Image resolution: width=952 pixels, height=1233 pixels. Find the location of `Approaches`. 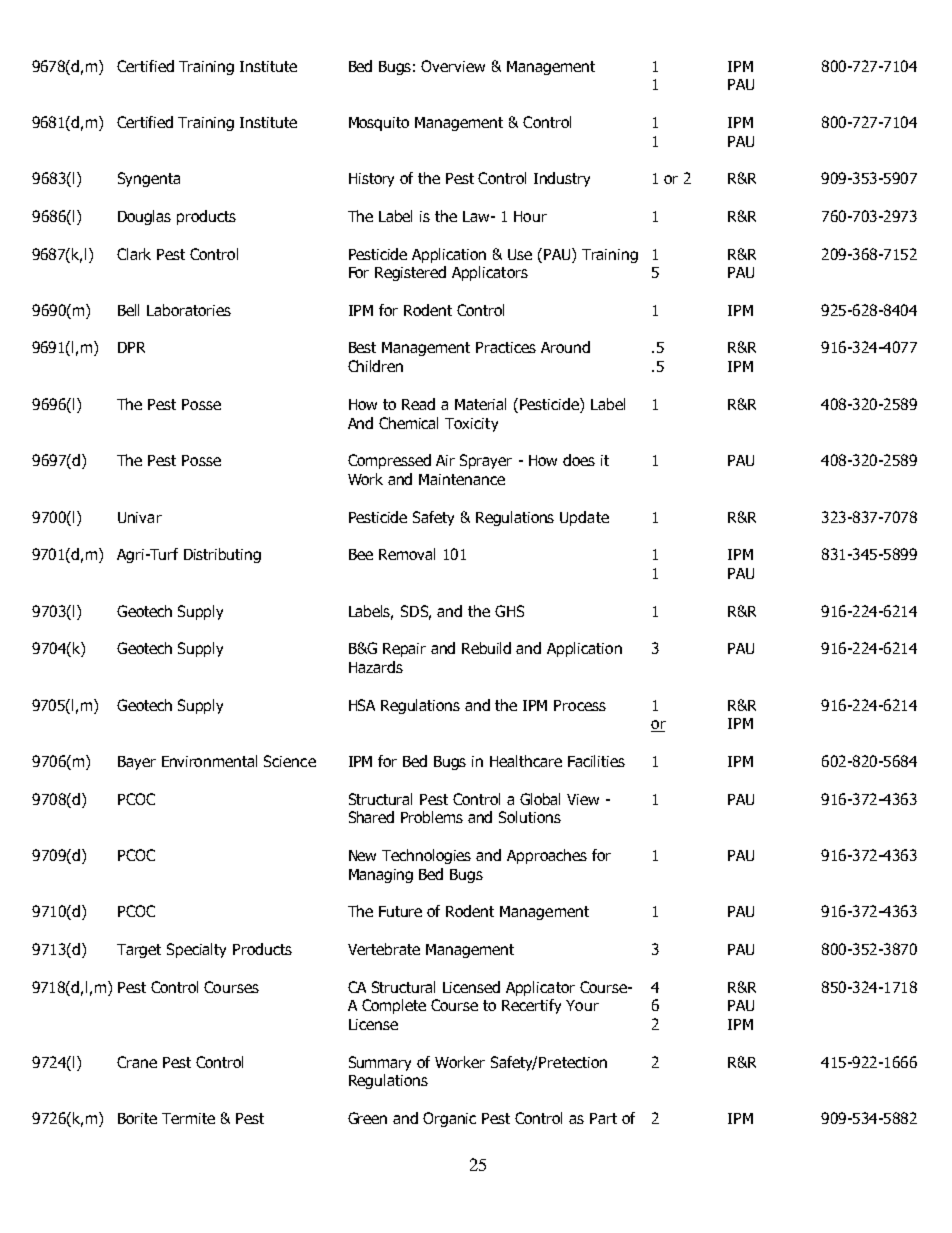

Approaches is located at coordinates (547, 856).
